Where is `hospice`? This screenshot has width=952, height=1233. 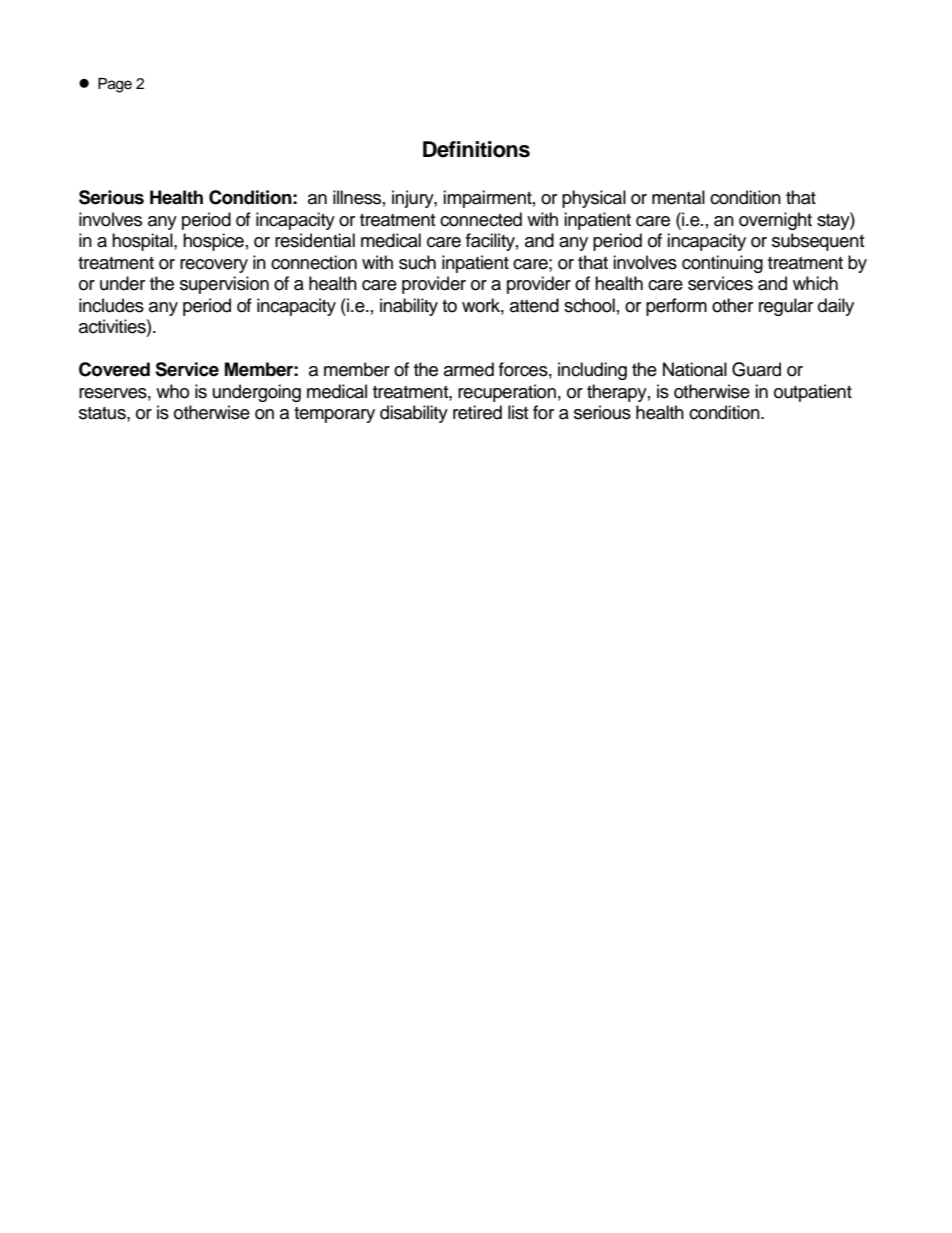
hospice is located at coordinates (213, 242).
